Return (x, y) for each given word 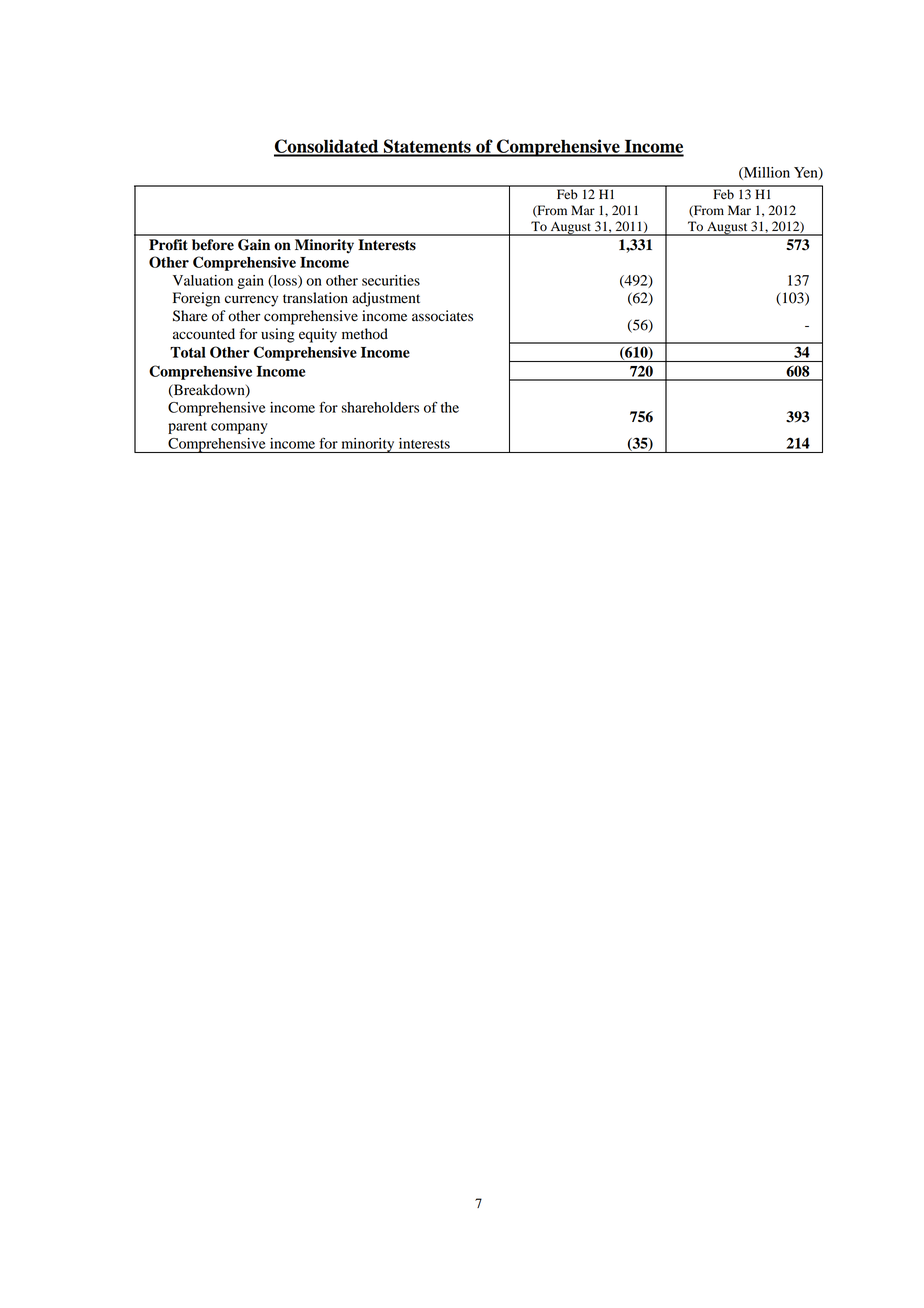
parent (187, 428)
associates (442, 316)
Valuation (203, 280)
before (213, 245)
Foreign (196, 299)
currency (251, 301)
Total (188, 352)
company (239, 428)
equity (318, 335)
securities (391, 280)
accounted (204, 334)
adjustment (386, 299)
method (365, 334)
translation (315, 298)
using (278, 335)
